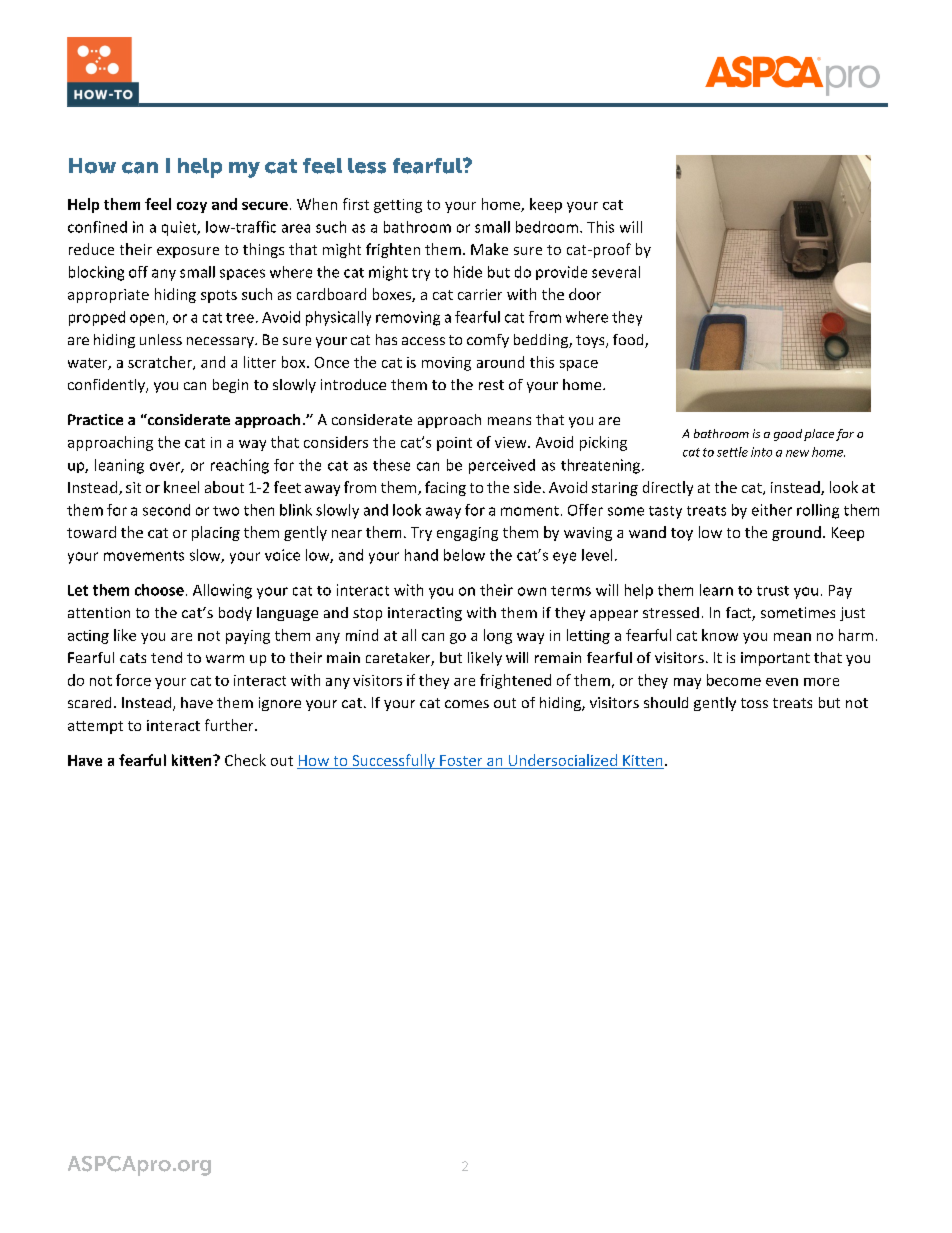 The width and height of the document is (952, 1233). What do you see at coordinates (181, 487) in the document?
I see `kneel` at bounding box center [181, 487].
